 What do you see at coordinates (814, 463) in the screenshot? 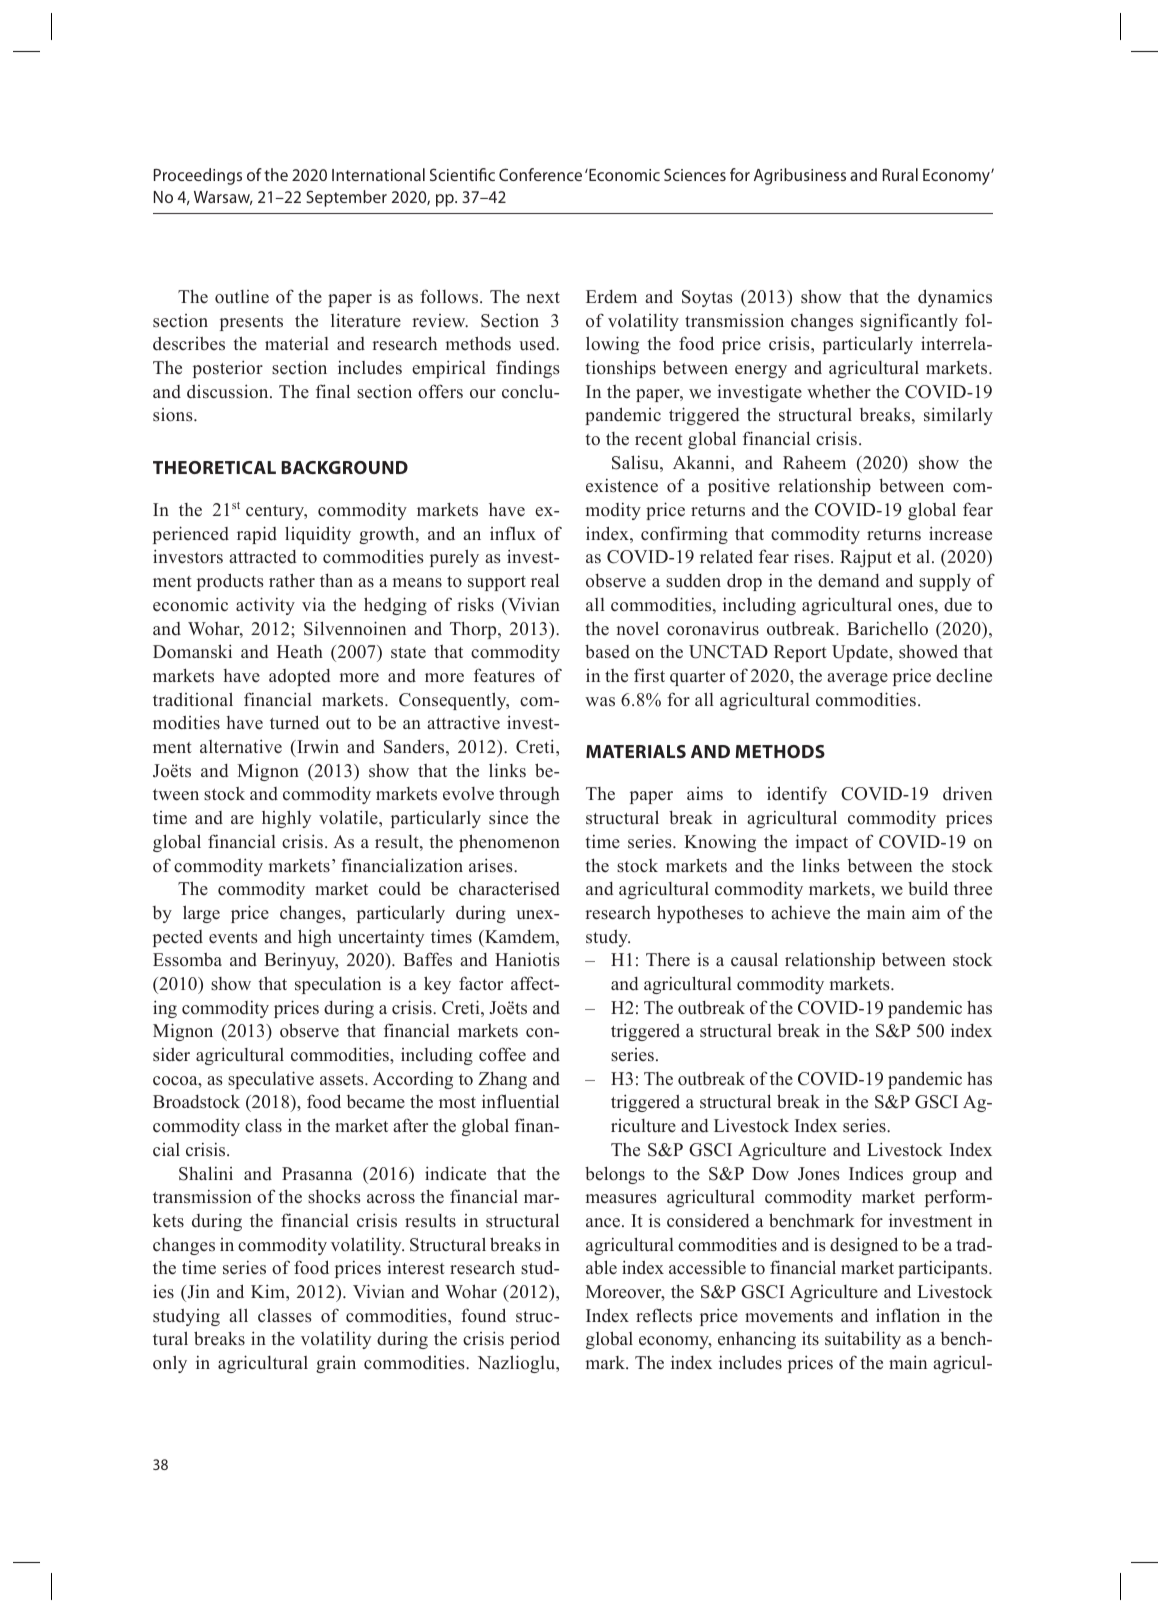
I see `Raheem` at bounding box center [814, 463].
